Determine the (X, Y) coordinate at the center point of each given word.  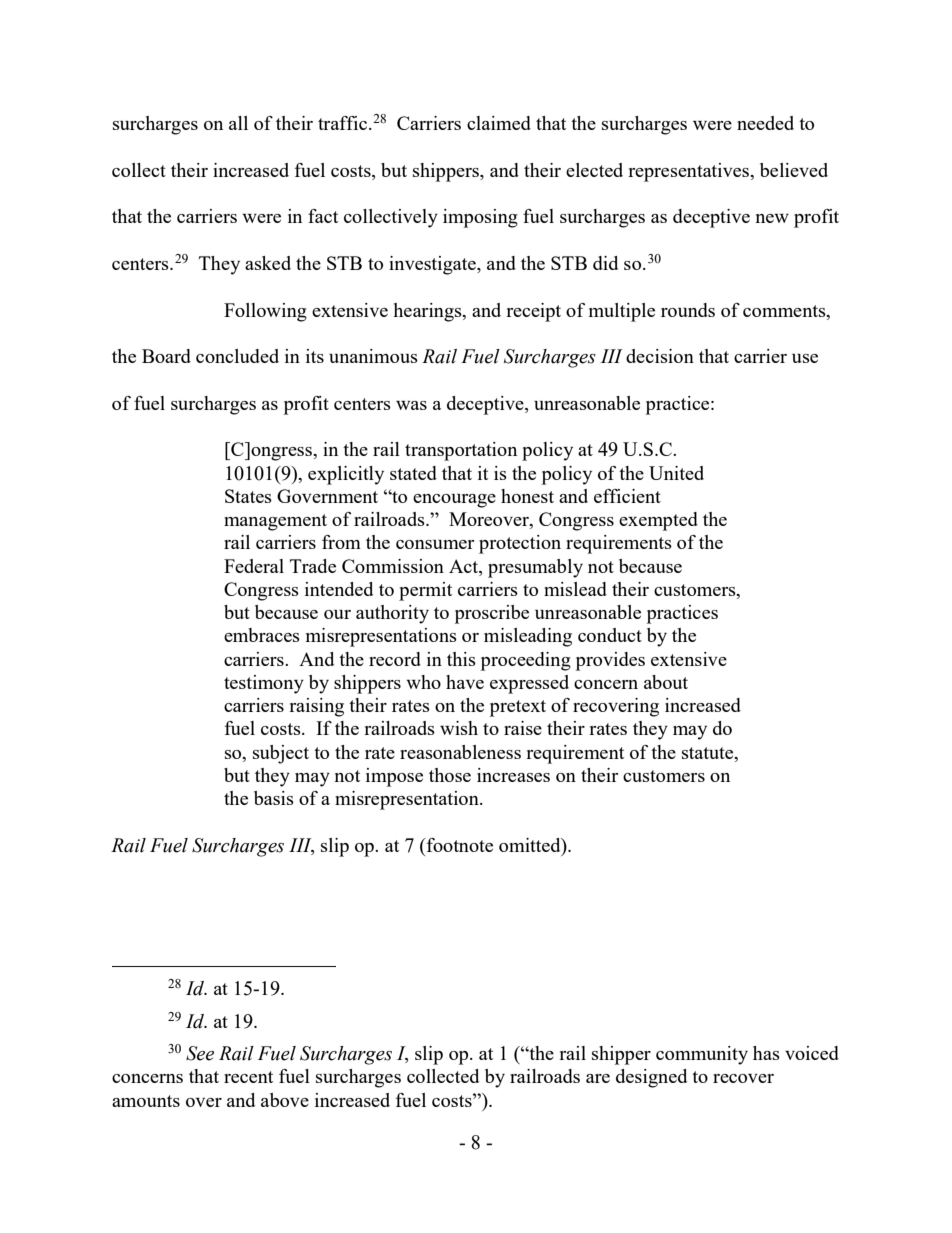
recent (248, 1077)
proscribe (492, 614)
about (666, 682)
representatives (689, 172)
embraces (262, 635)
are (598, 1078)
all (238, 123)
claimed (499, 123)
